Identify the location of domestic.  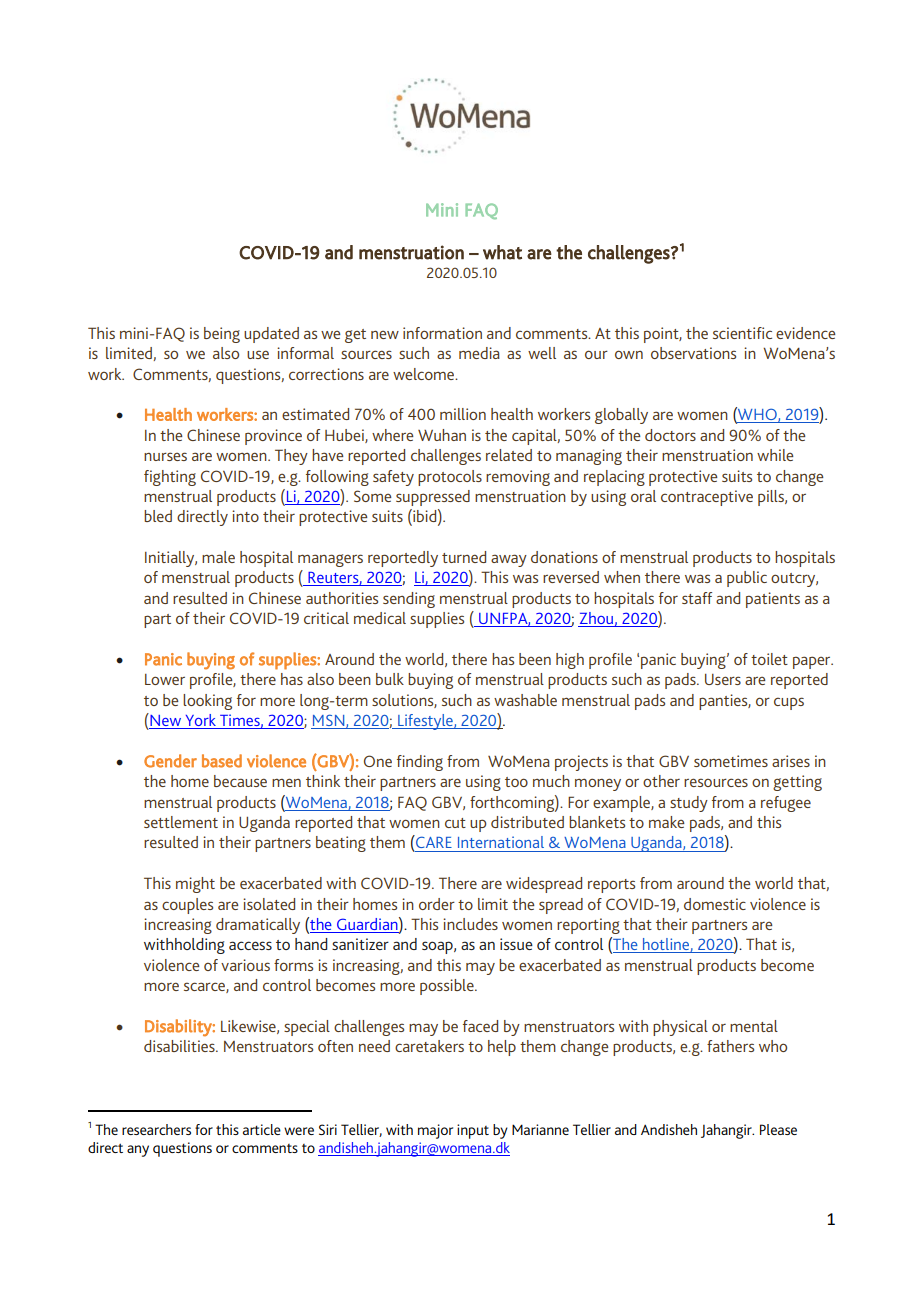
(715, 904).
